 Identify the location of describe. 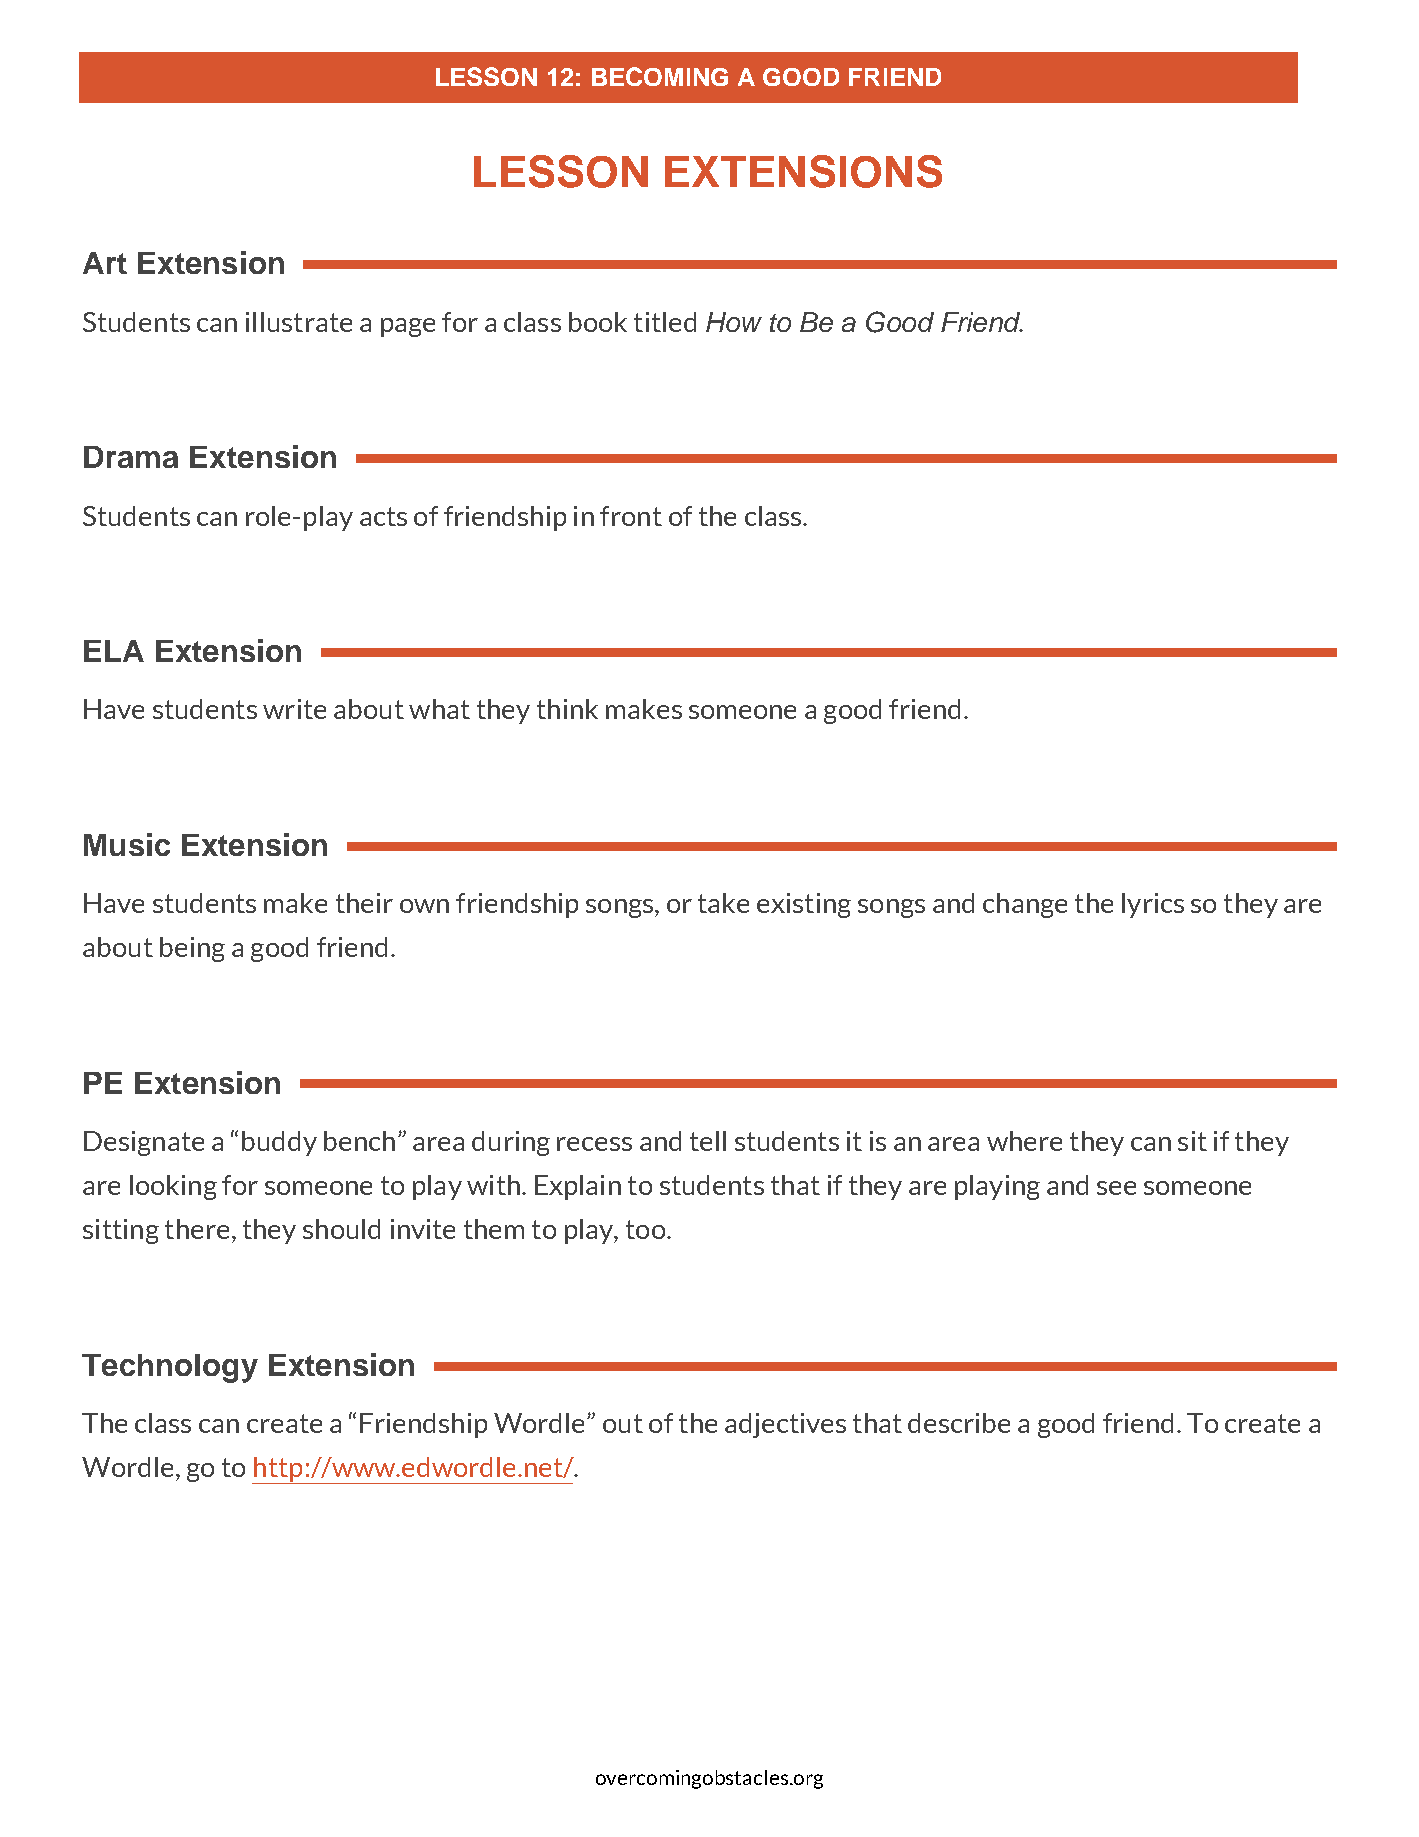
(959, 1423).
